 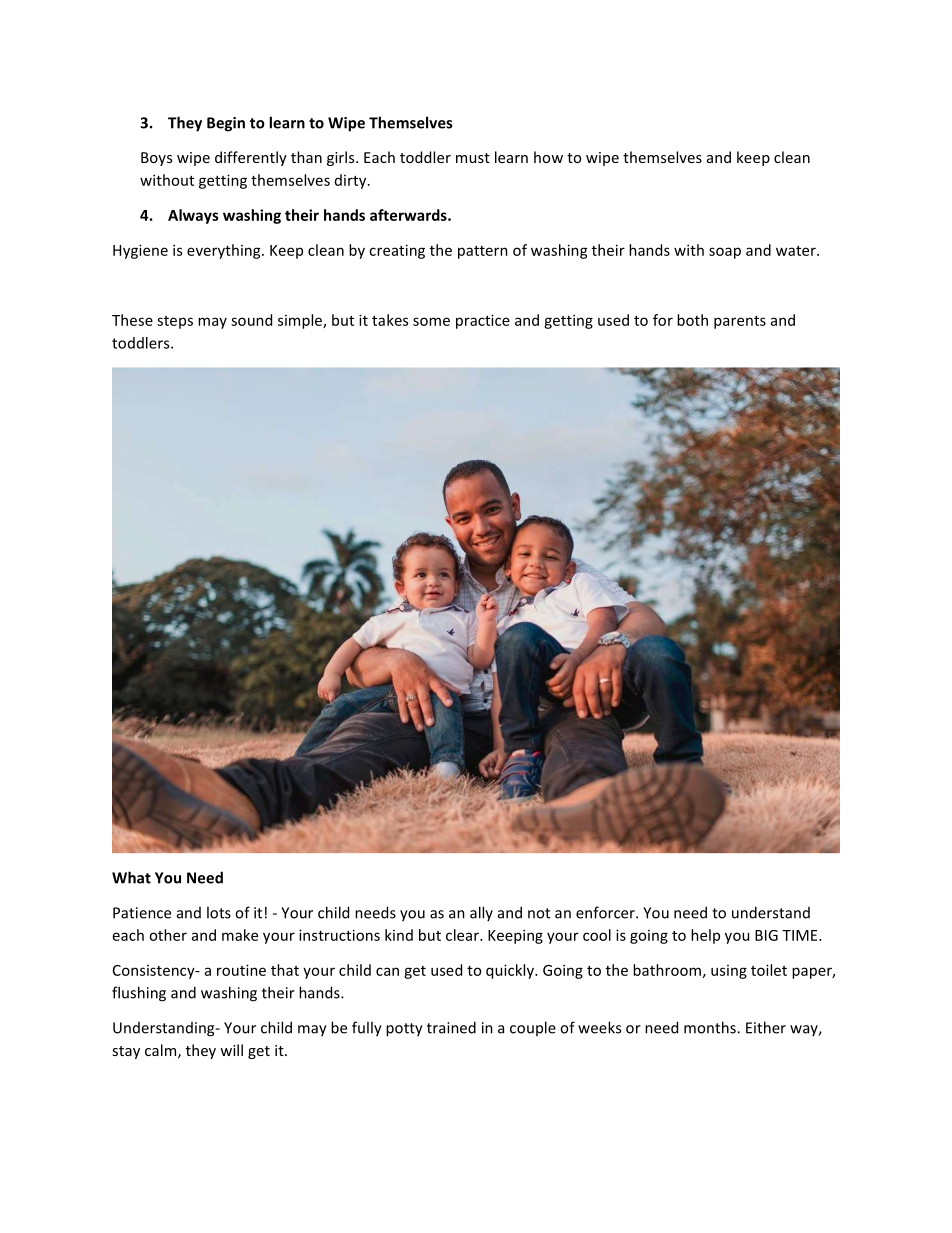 What do you see at coordinates (483, 321) in the screenshot?
I see `practice` at bounding box center [483, 321].
